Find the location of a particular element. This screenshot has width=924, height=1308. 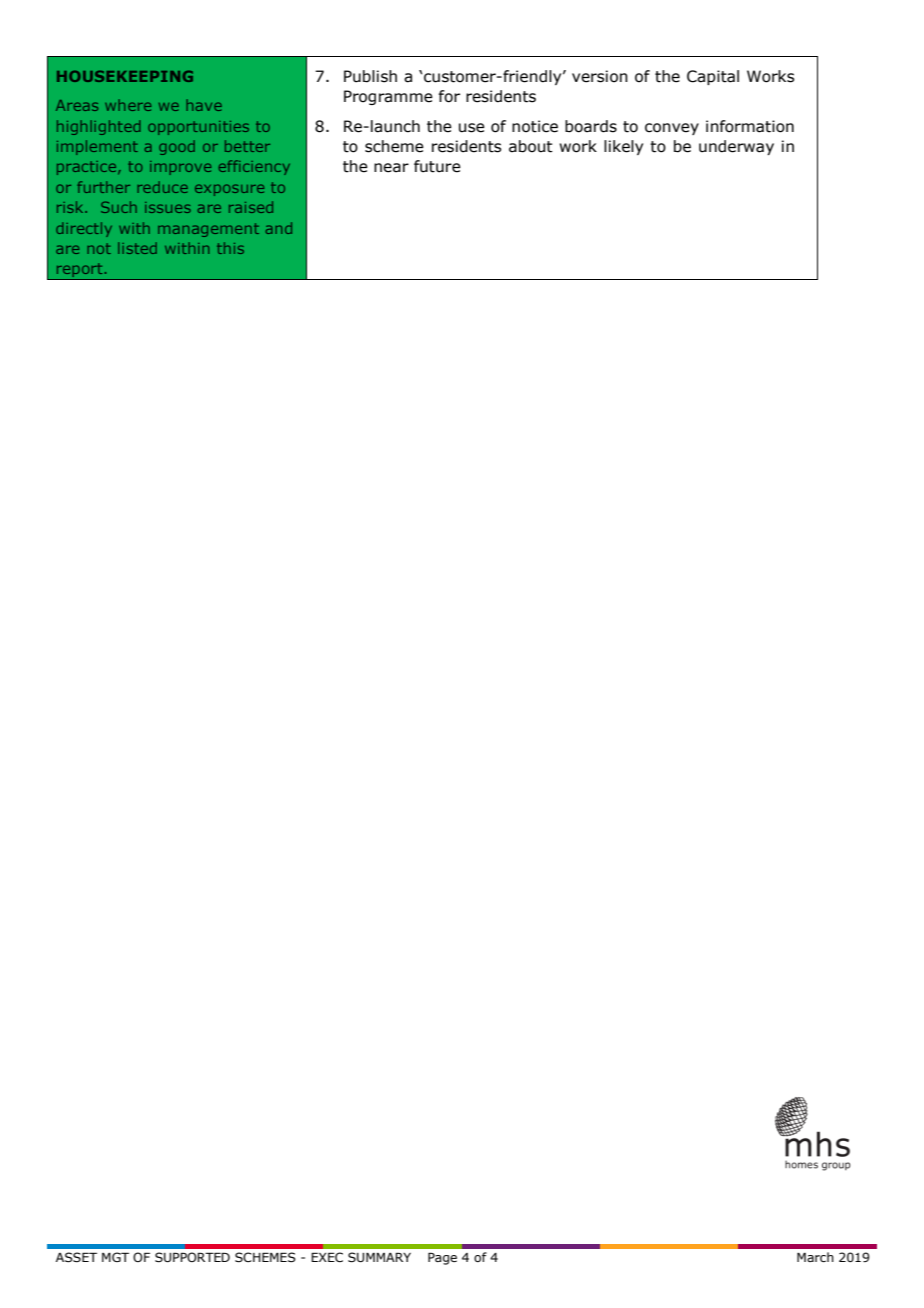

SUPPORTED is located at coordinates (192, 1257).
